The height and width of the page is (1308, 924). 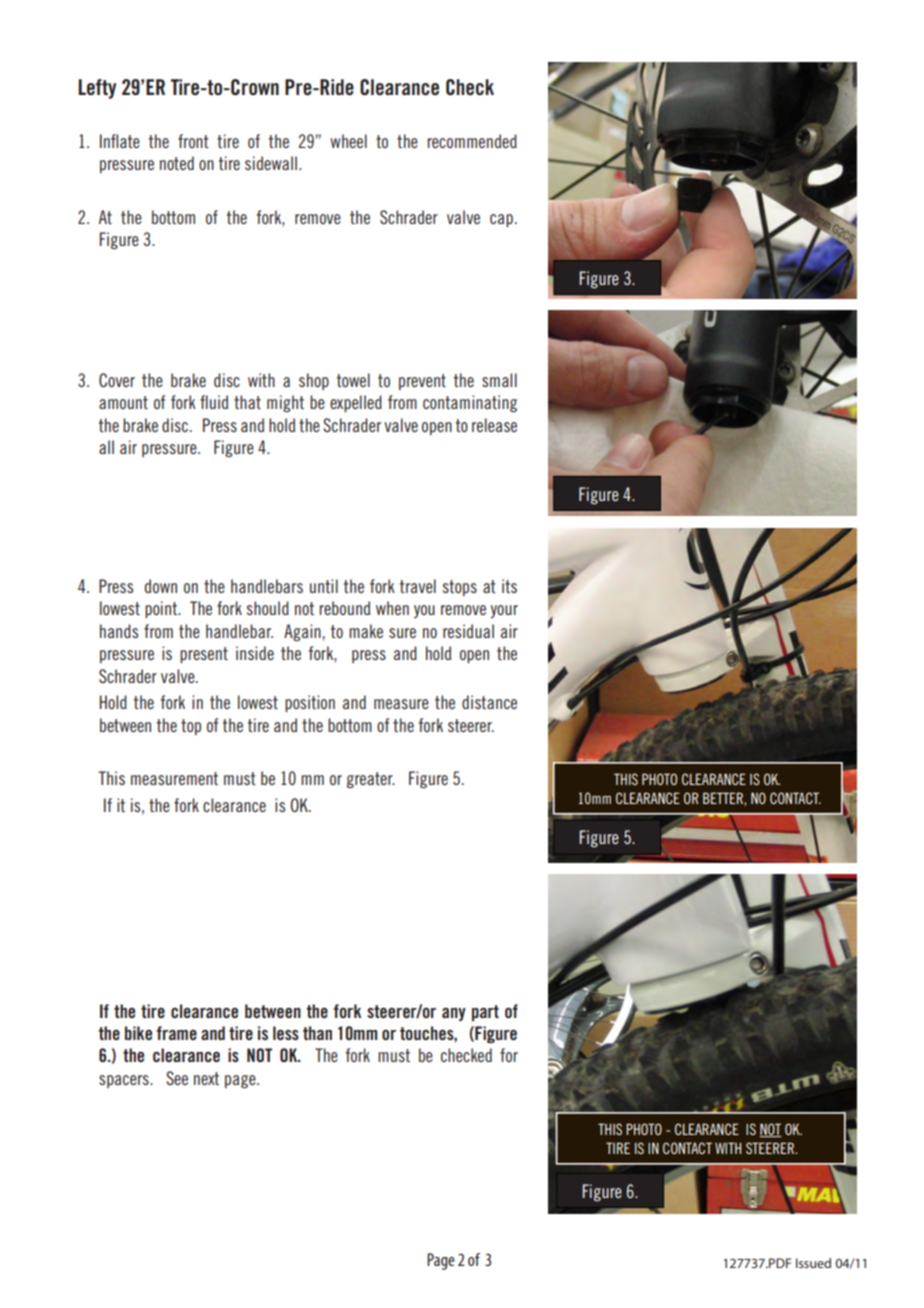 What do you see at coordinates (454, 1014) in the page?
I see `any` at bounding box center [454, 1014].
